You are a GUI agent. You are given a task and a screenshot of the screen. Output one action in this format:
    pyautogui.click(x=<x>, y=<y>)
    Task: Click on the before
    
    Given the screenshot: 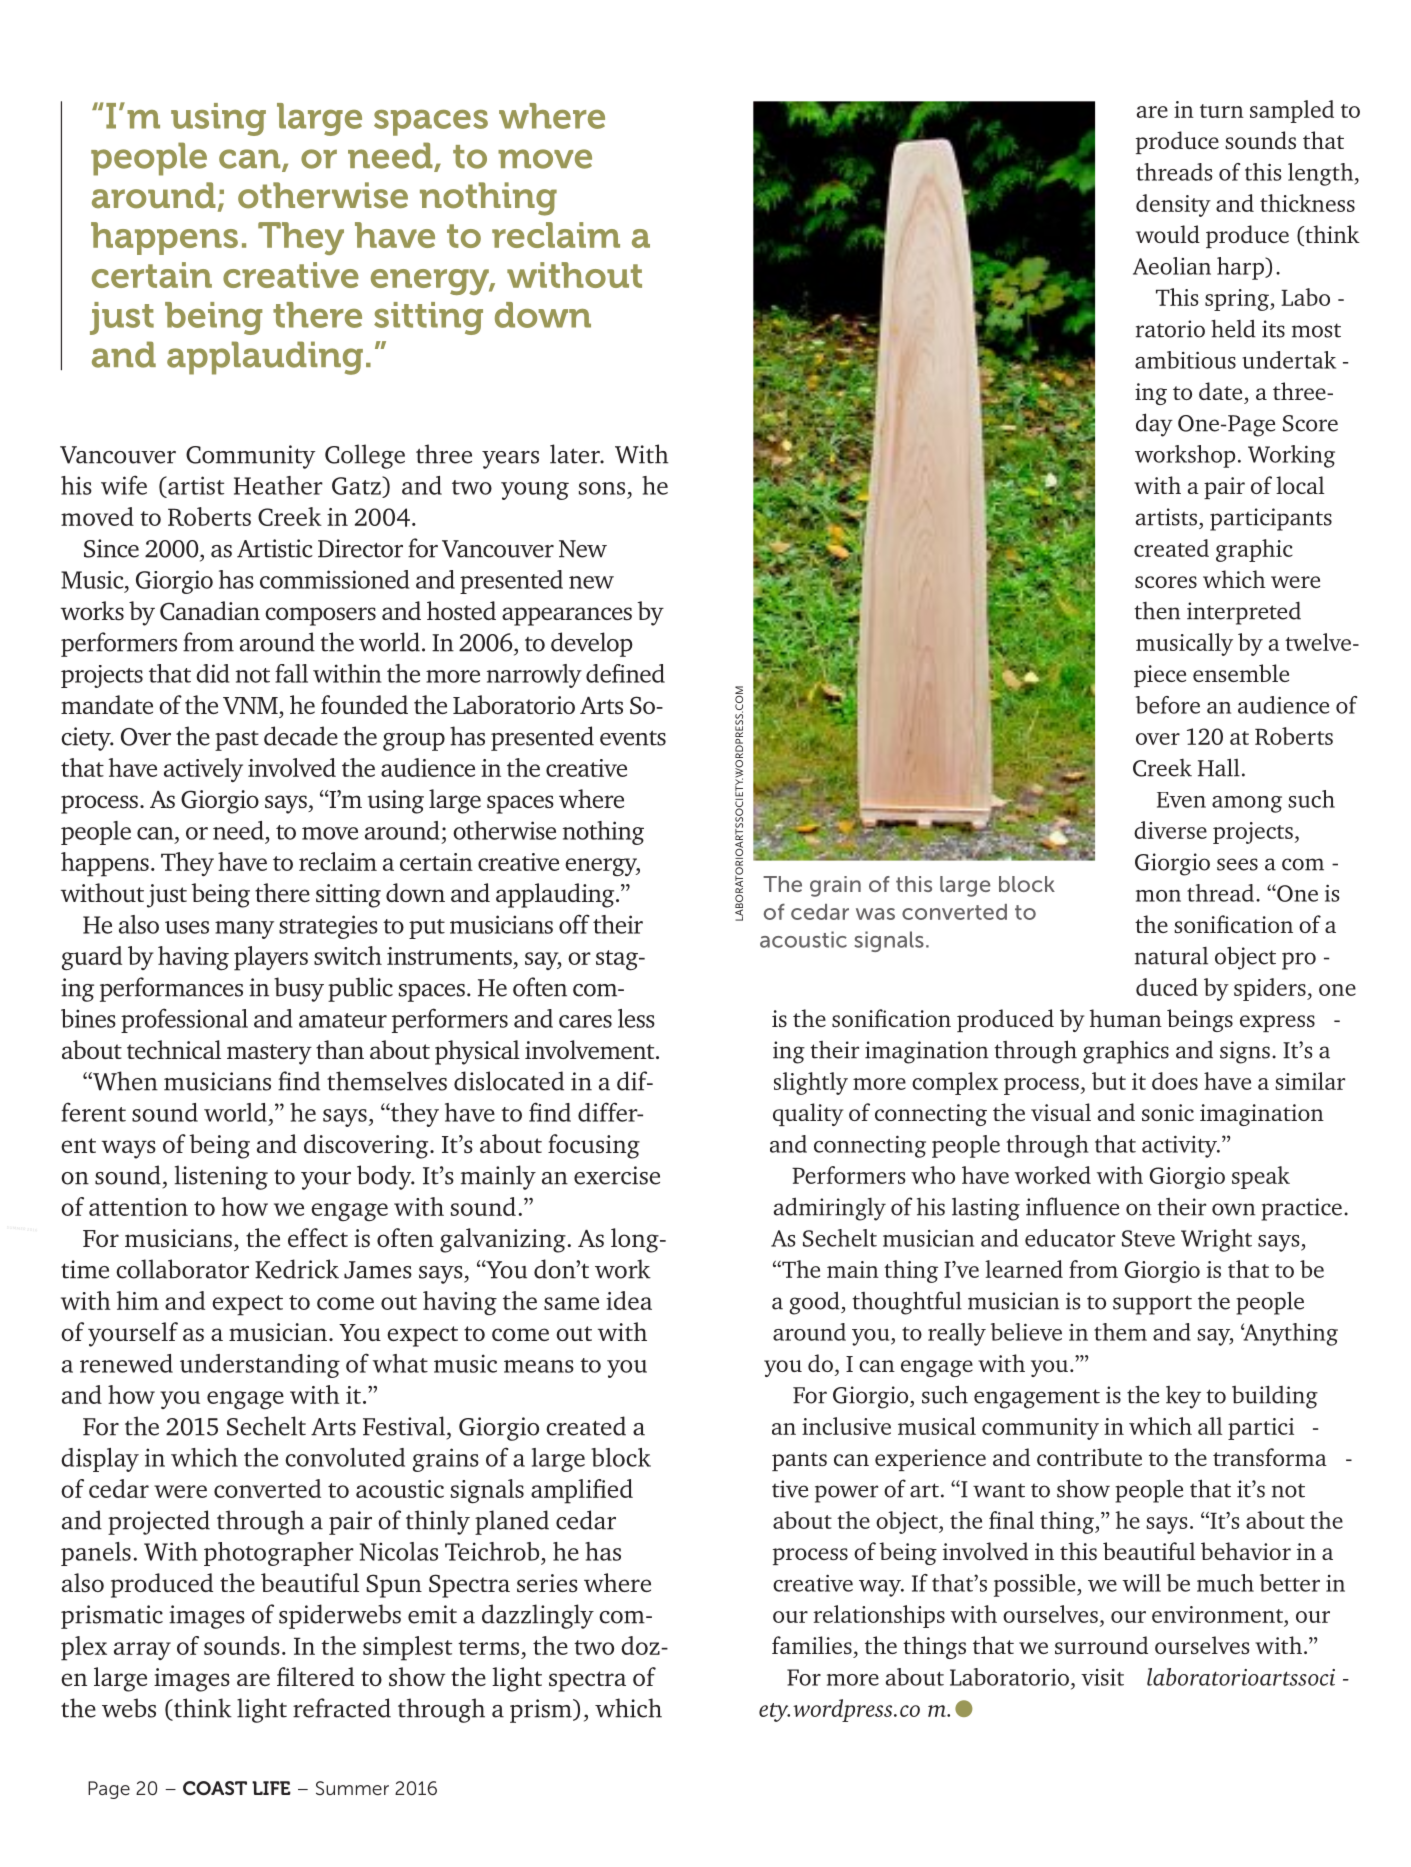 What is the action you would take?
    pyautogui.click(x=1168, y=705)
